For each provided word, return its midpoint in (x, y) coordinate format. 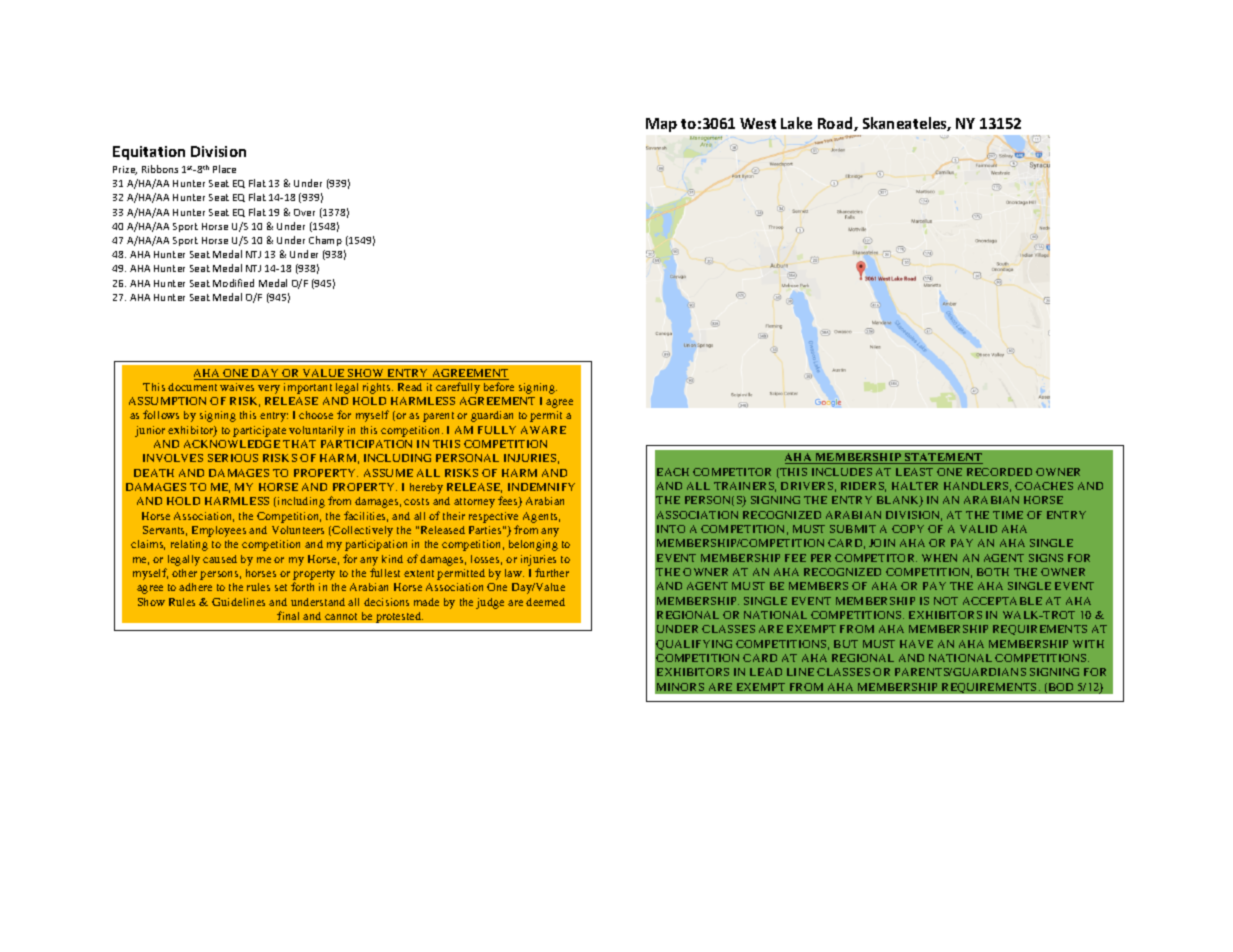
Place (224, 169)
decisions (386, 602)
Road (836, 124)
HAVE (916, 644)
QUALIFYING (694, 645)
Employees (219, 531)
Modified (233, 283)
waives (237, 387)
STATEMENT (943, 458)
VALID (978, 529)
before (499, 386)
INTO (671, 529)
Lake (796, 123)
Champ (325, 241)
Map (661, 125)
